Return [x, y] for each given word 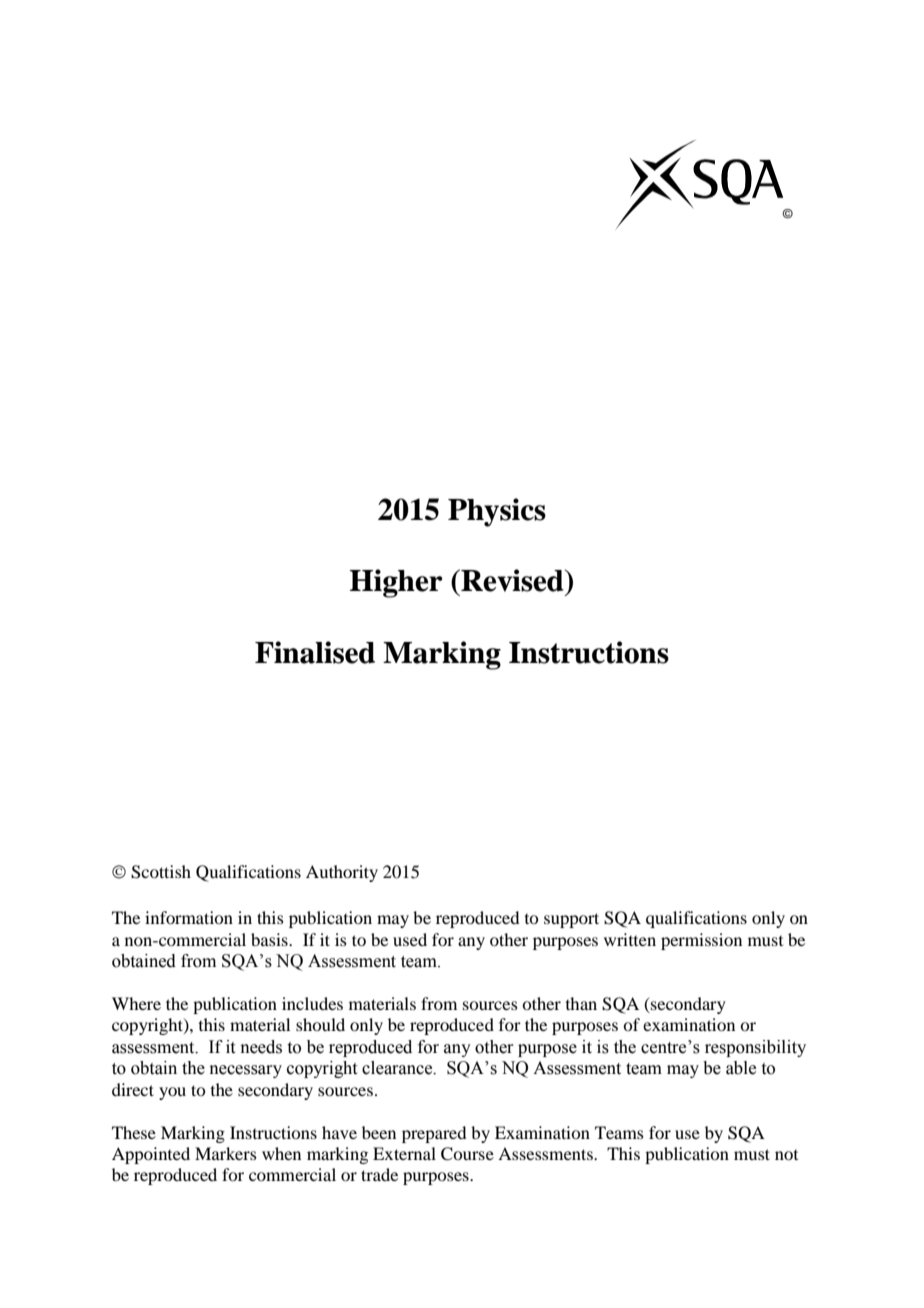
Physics [497, 512]
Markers [226, 1153]
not [786, 1155]
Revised [512, 580]
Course [467, 1154]
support [571, 920]
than [581, 1003]
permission [701, 941]
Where [136, 1003]
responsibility [755, 1048]
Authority [342, 873]
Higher [396, 583]
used [410, 939]
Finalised [315, 652]
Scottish [161, 872]
